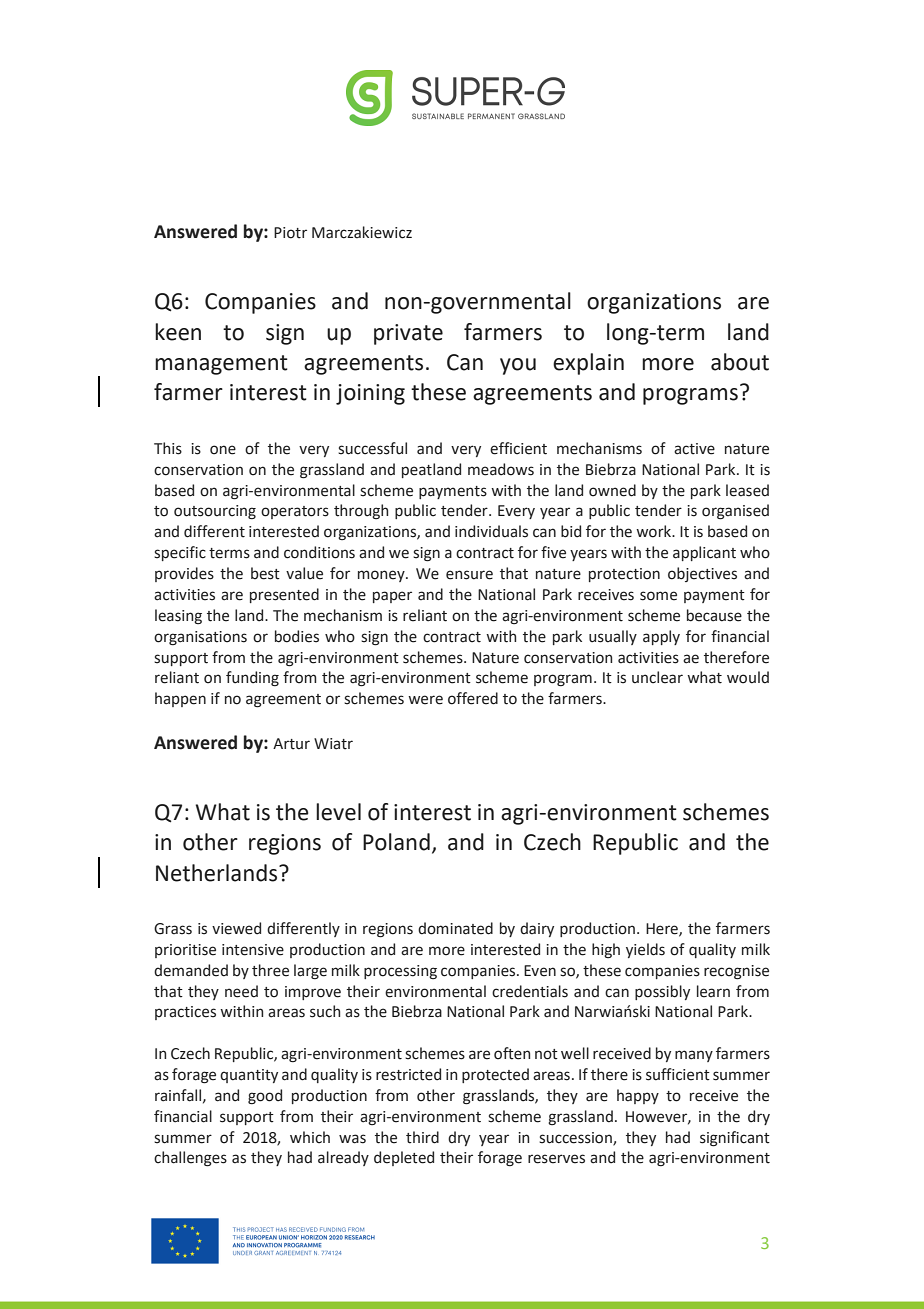 Image resolution: width=924 pixels, height=1309 pixels. I want to click on active, so click(694, 449).
